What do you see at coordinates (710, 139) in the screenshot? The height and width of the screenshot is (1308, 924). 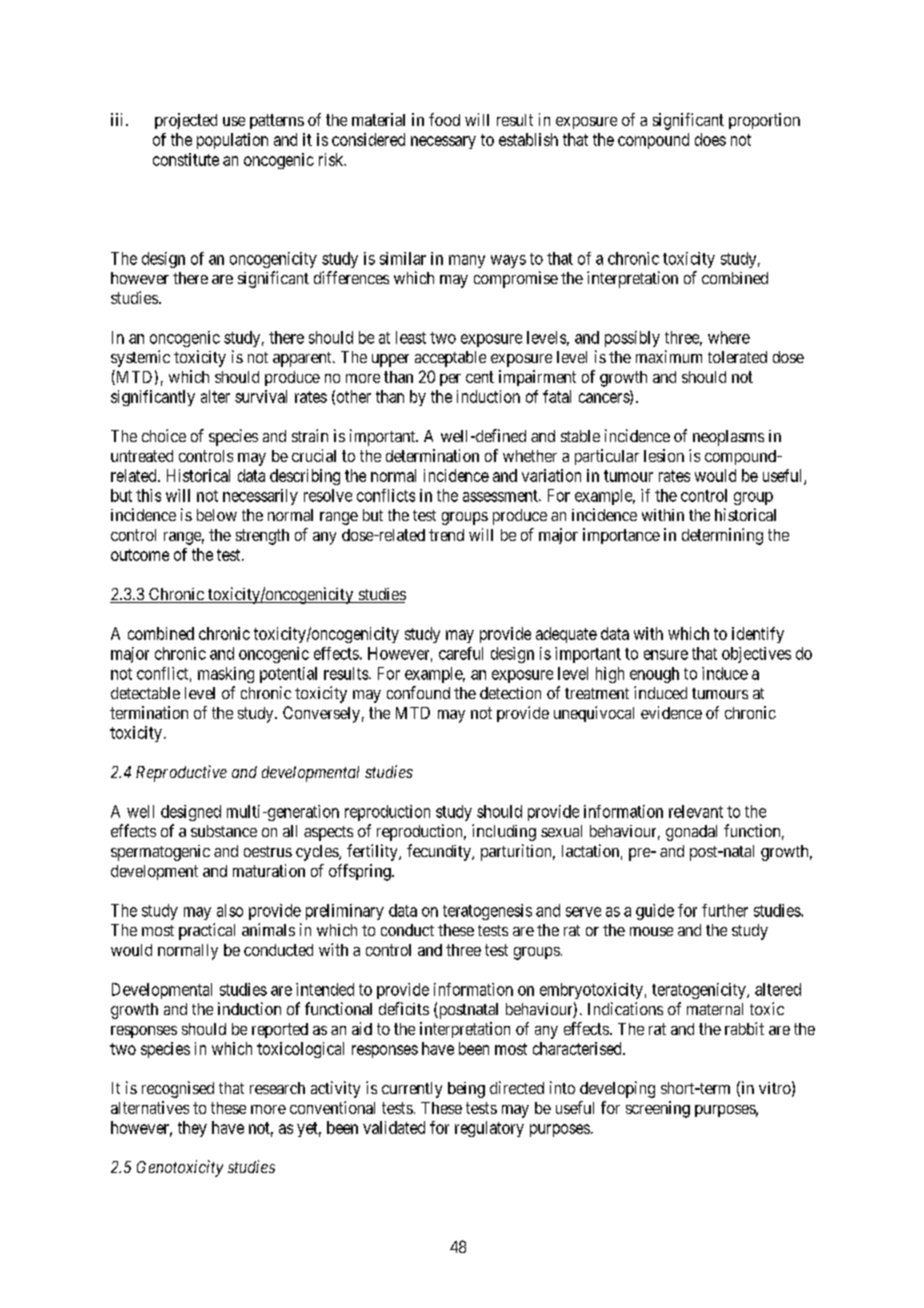 I see `does` at bounding box center [710, 139].
